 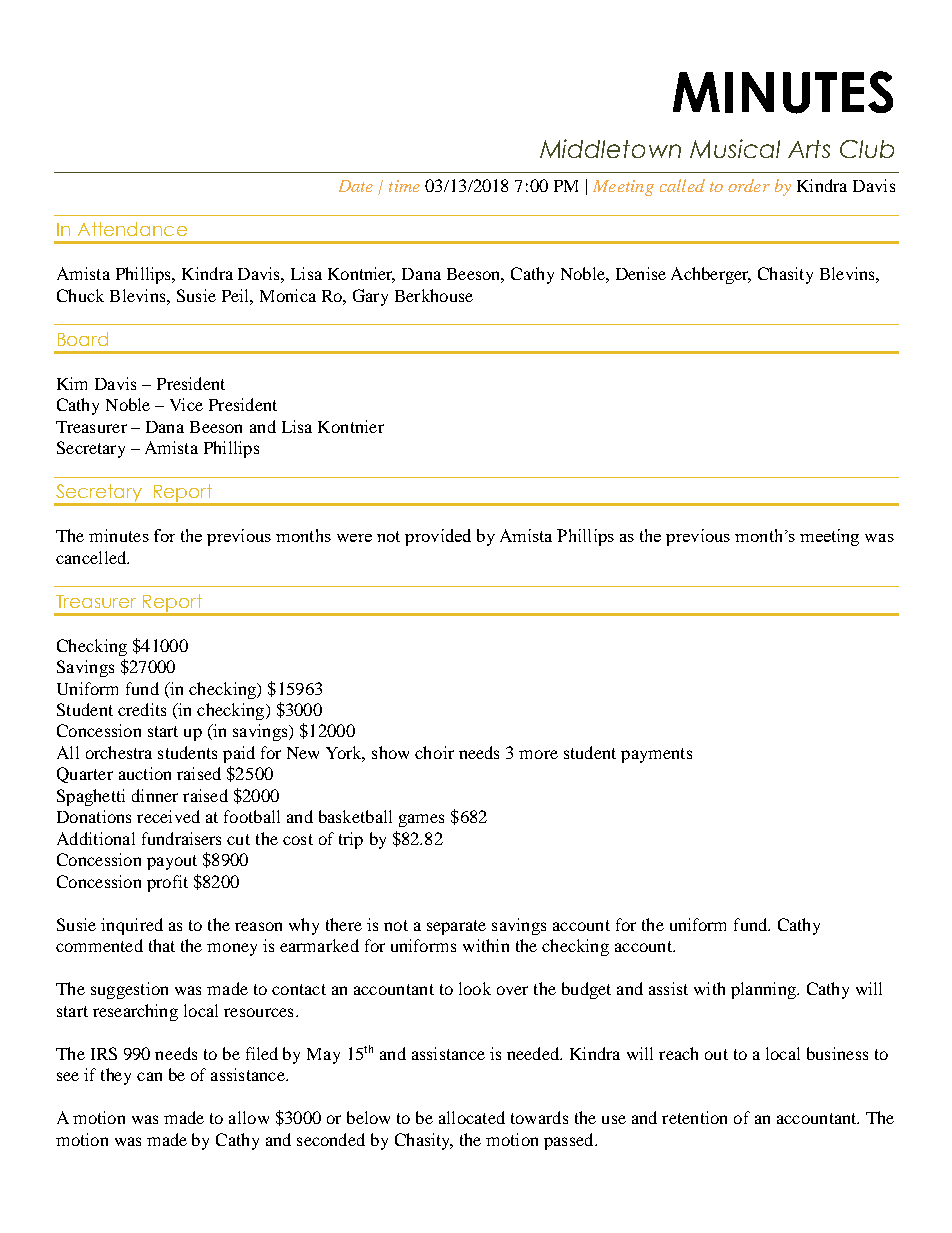 I want to click on Attendance, so click(x=132, y=229).
